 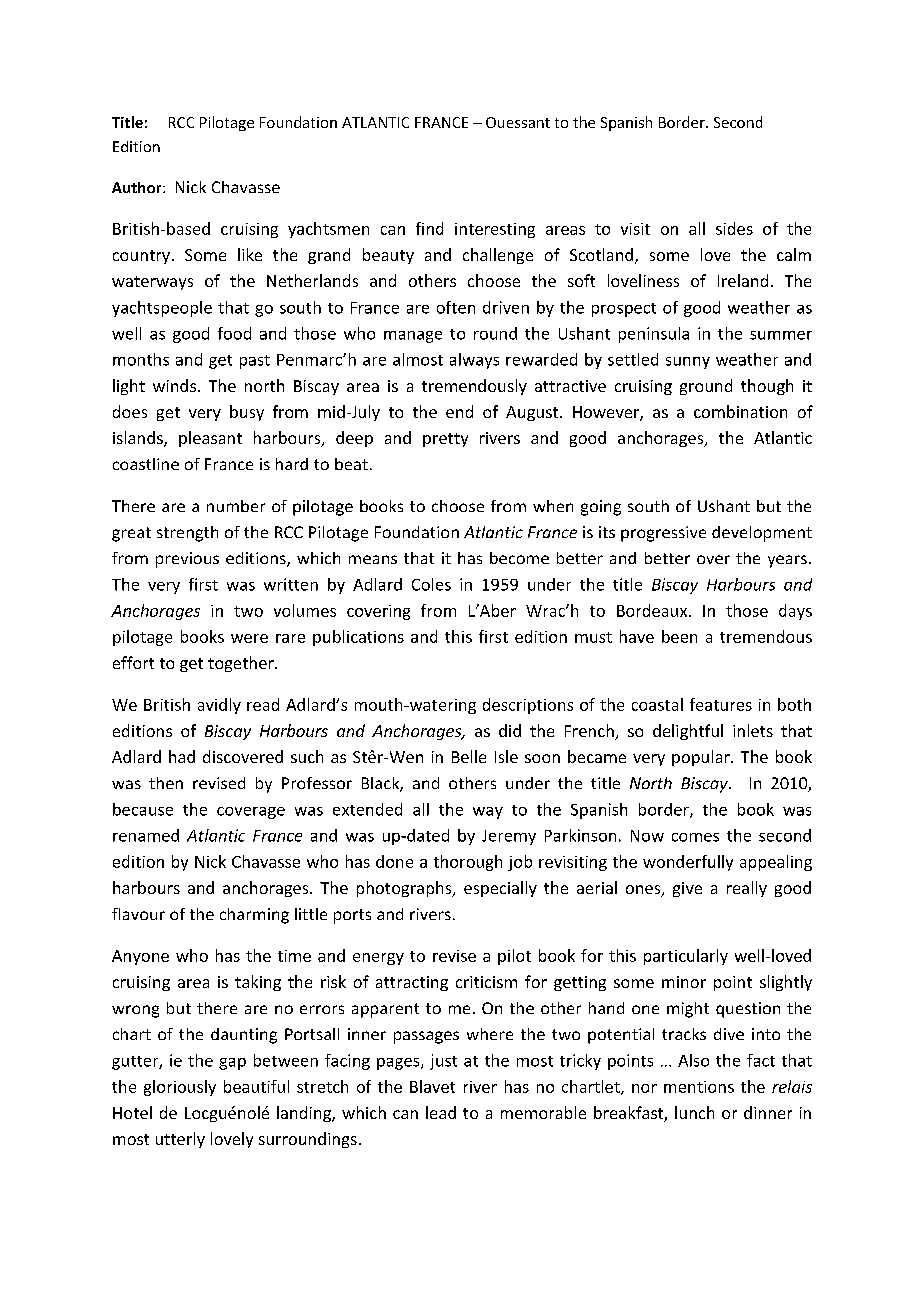 What do you see at coordinates (679, 636) in the screenshot?
I see `been` at bounding box center [679, 636].
